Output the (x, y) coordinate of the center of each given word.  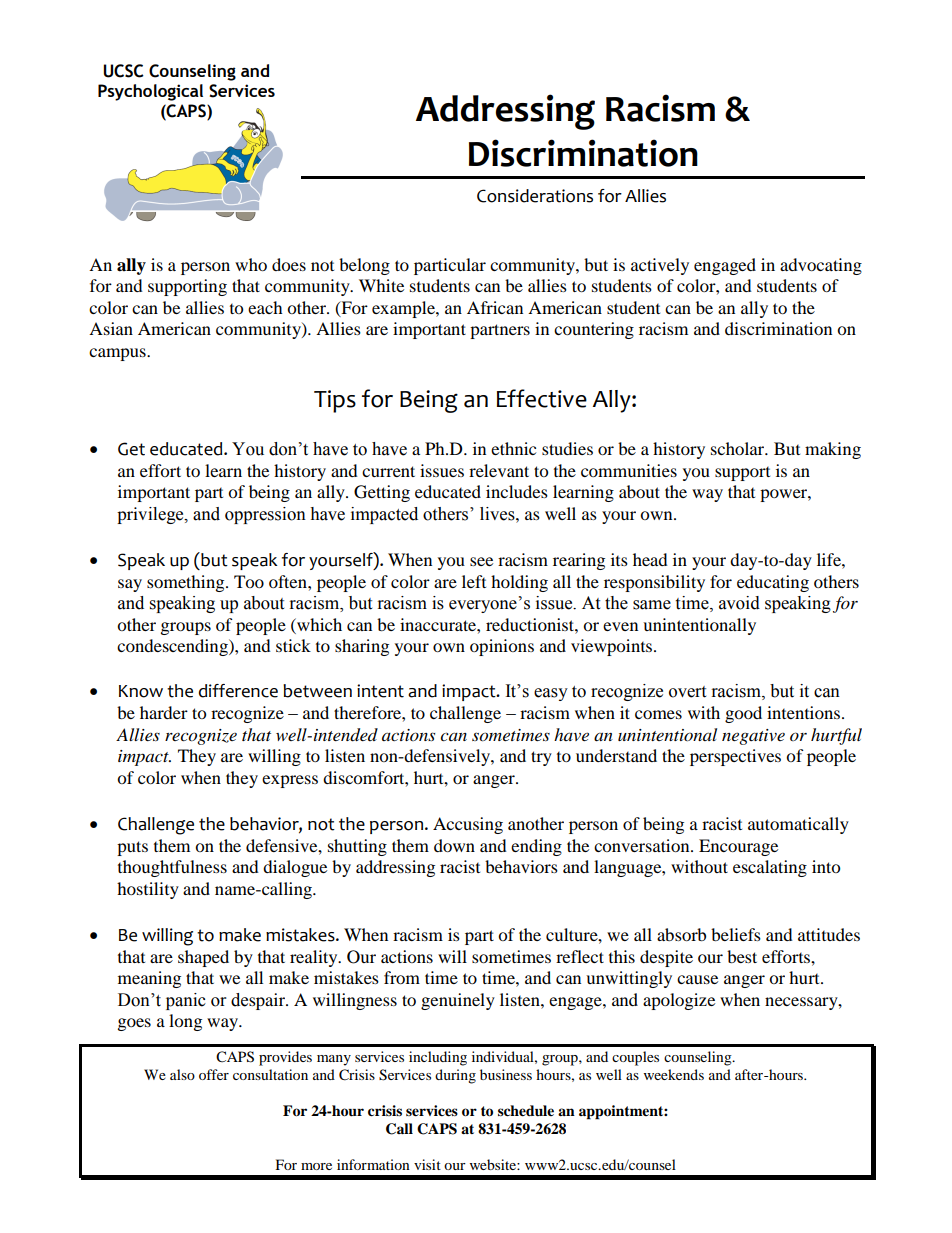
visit (427, 1164)
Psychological (150, 92)
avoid (739, 603)
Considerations (535, 196)
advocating (821, 266)
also (182, 1074)
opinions (502, 647)
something (187, 583)
